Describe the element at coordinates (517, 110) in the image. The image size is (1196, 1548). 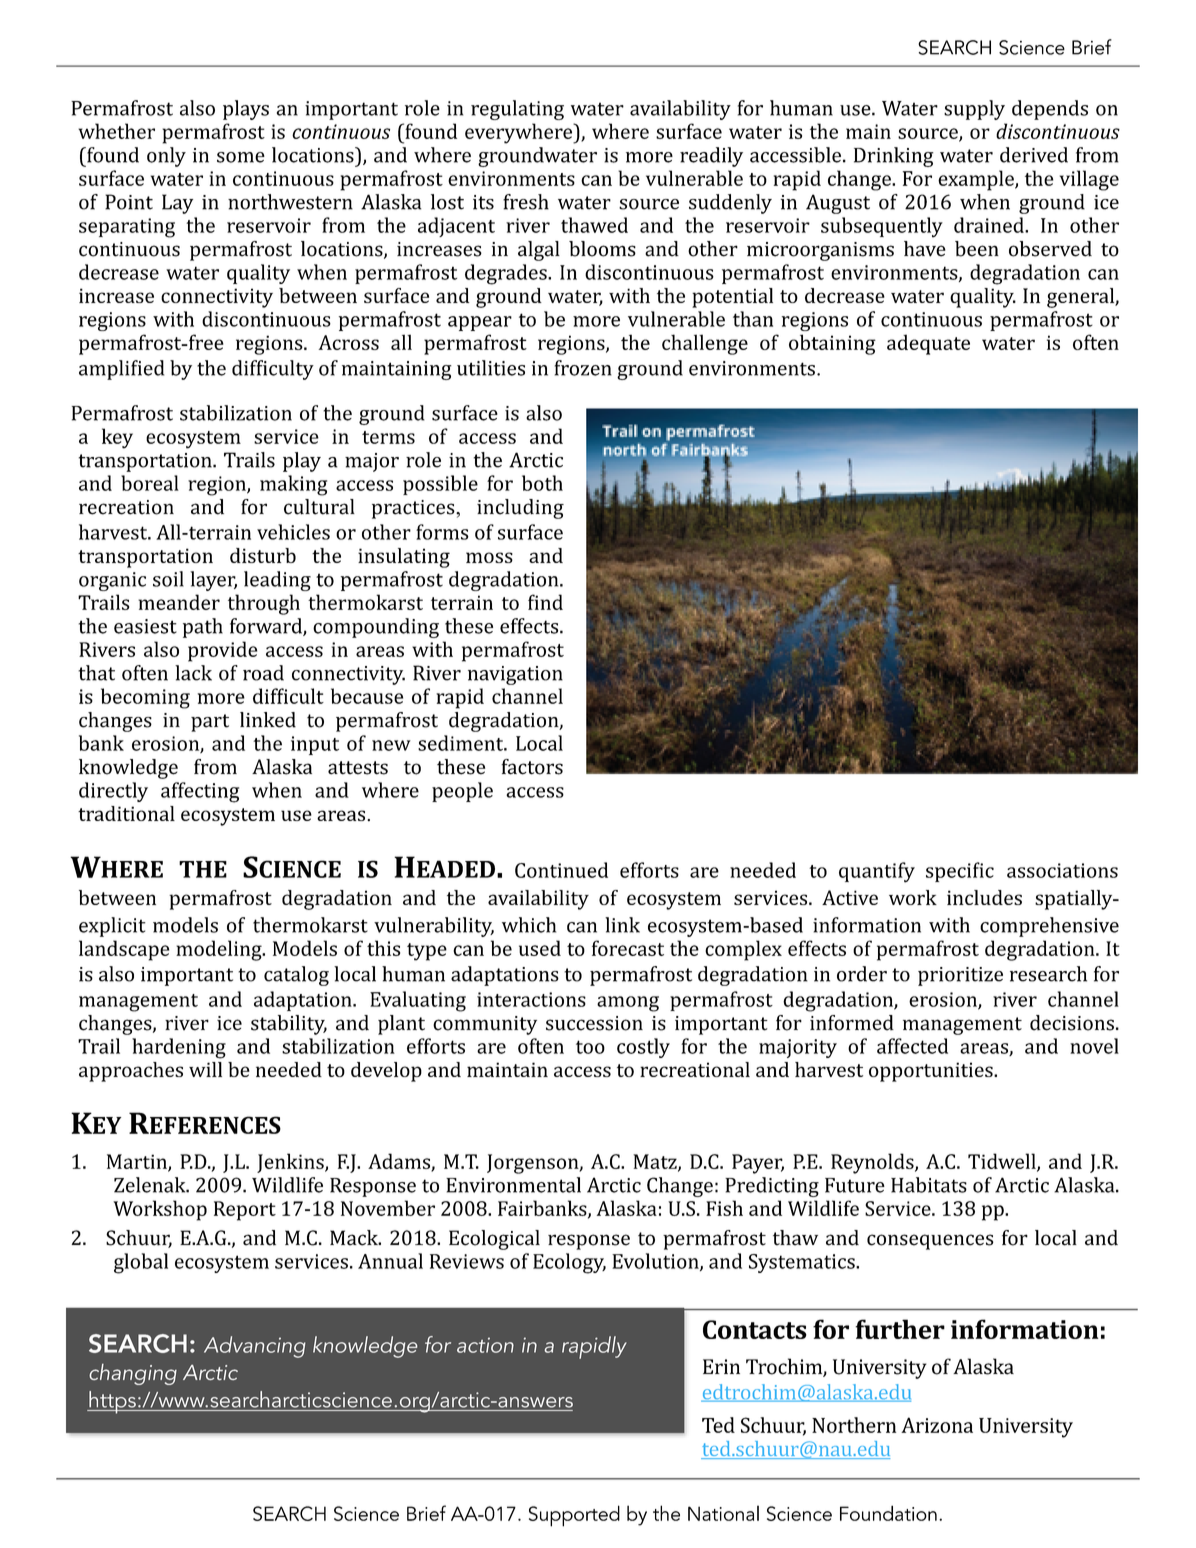
I see `regulating` at that location.
